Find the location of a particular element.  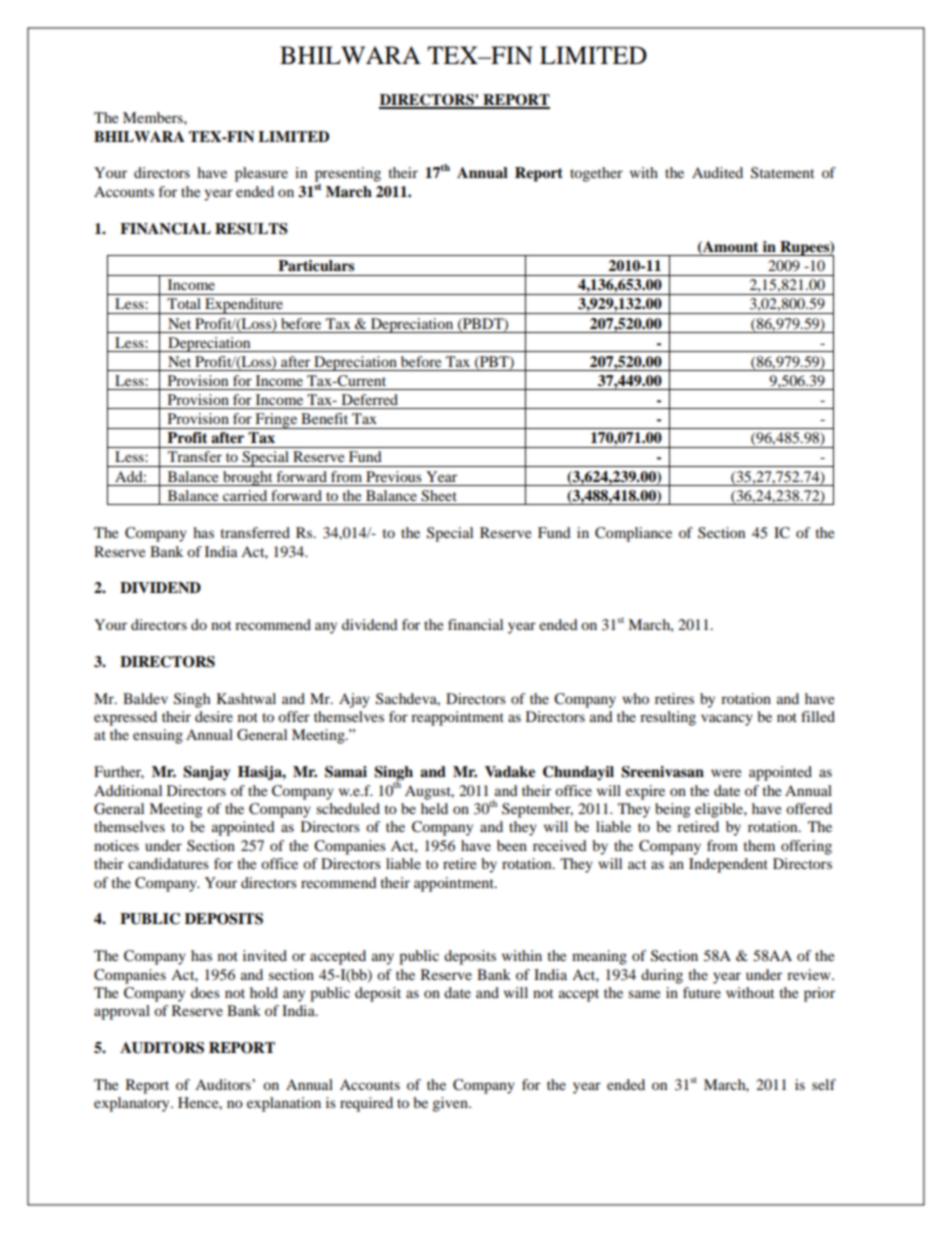

explanatory is located at coordinates (133, 1104).
